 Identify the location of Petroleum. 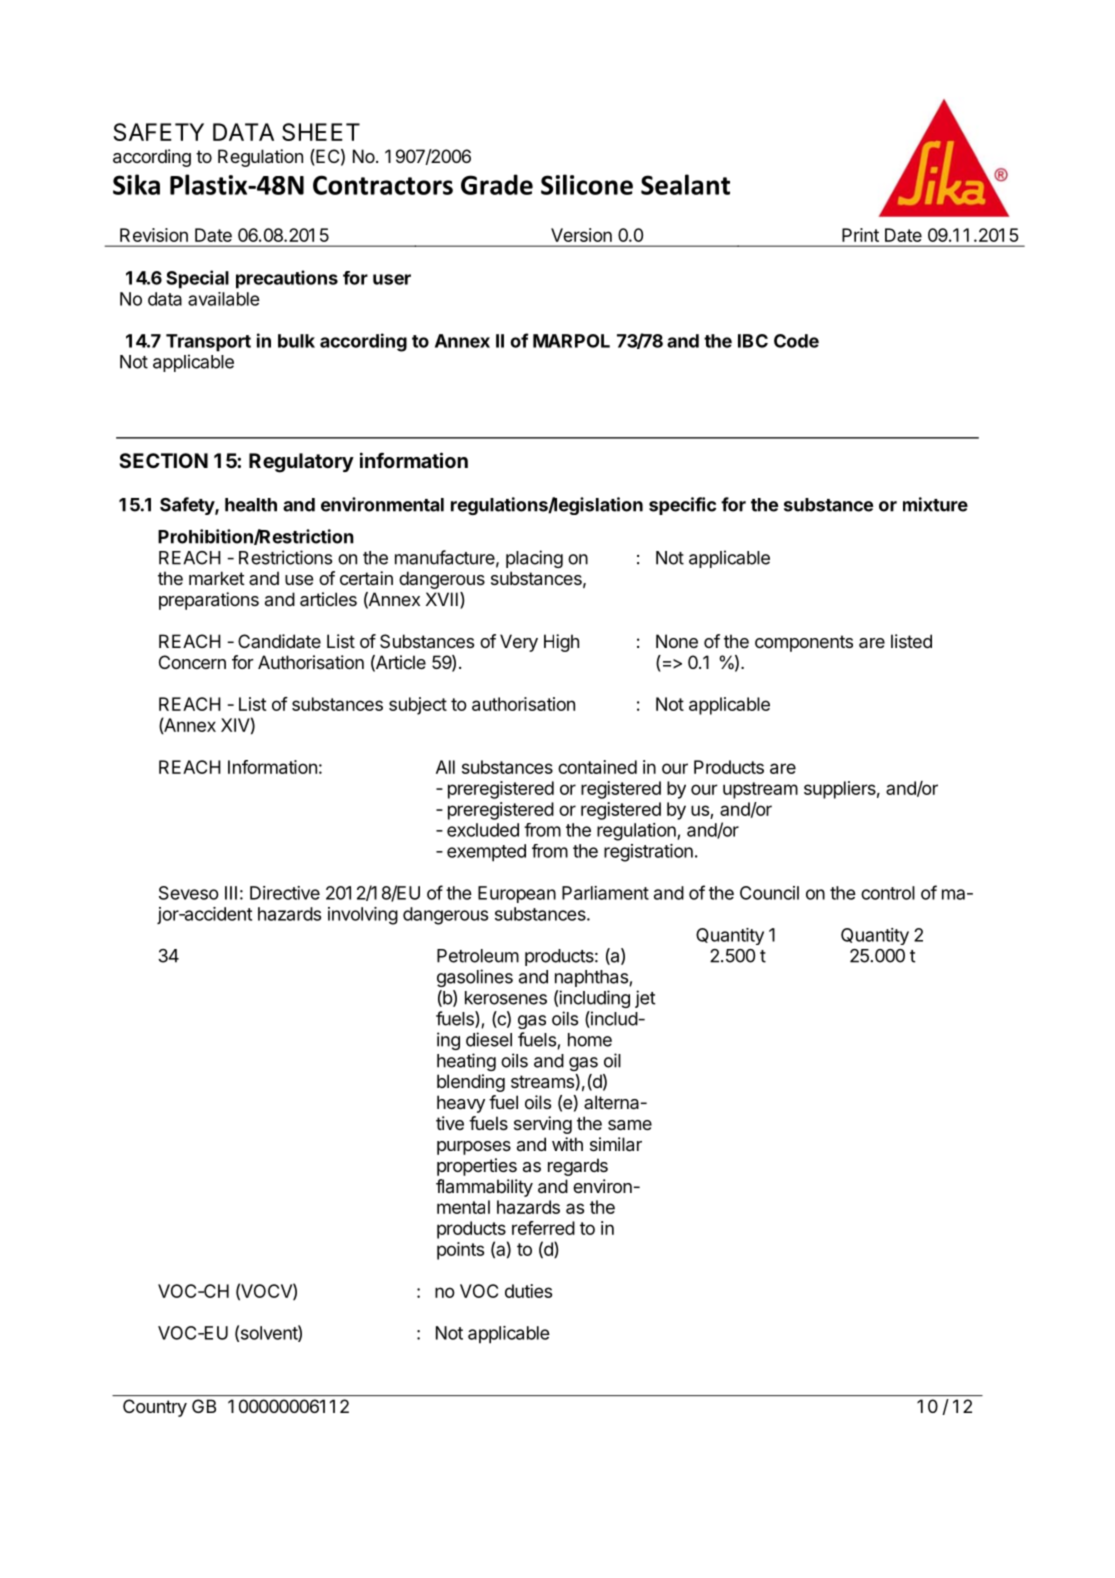
(478, 956).
